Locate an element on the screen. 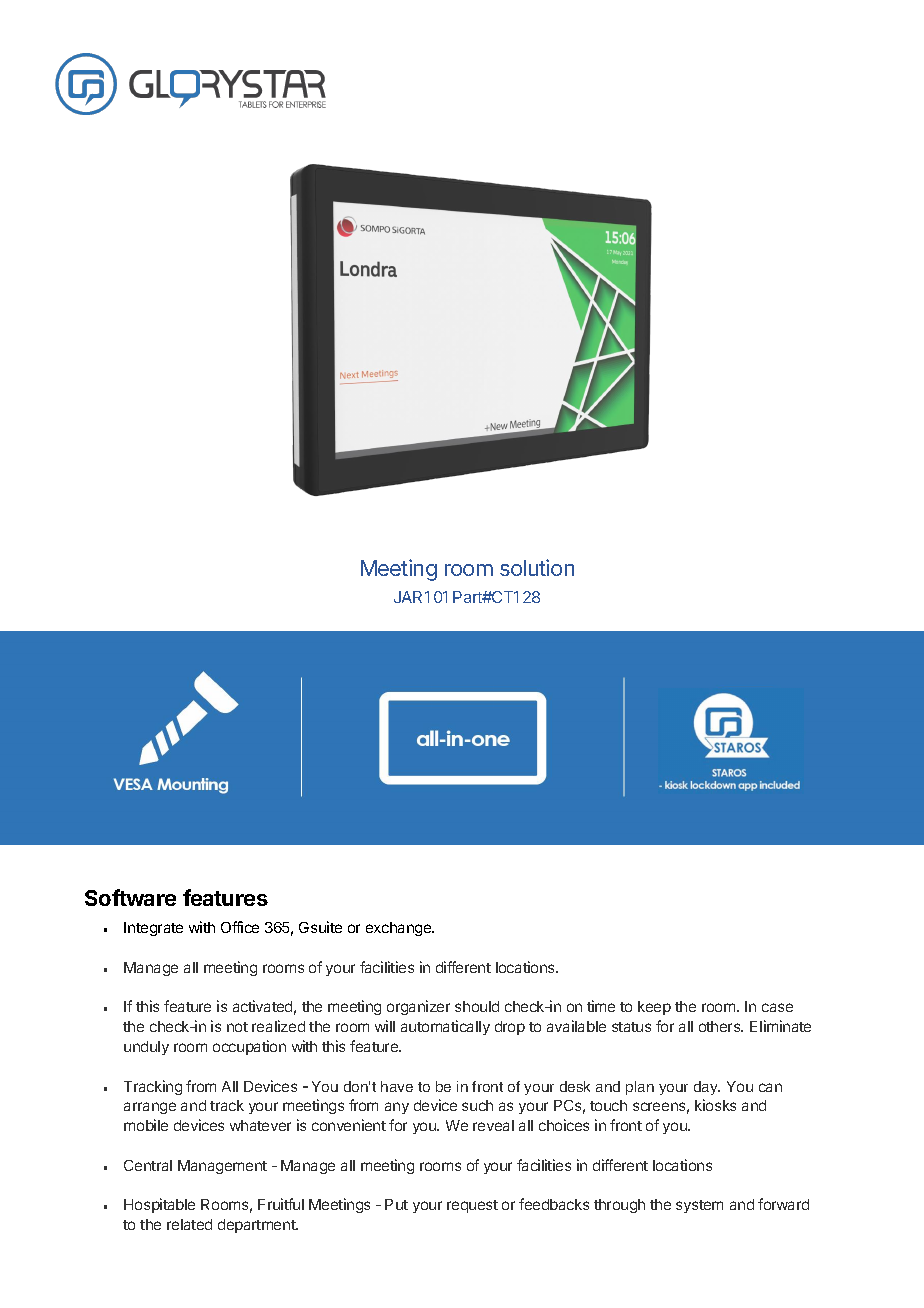  not is located at coordinates (237, 1027).
